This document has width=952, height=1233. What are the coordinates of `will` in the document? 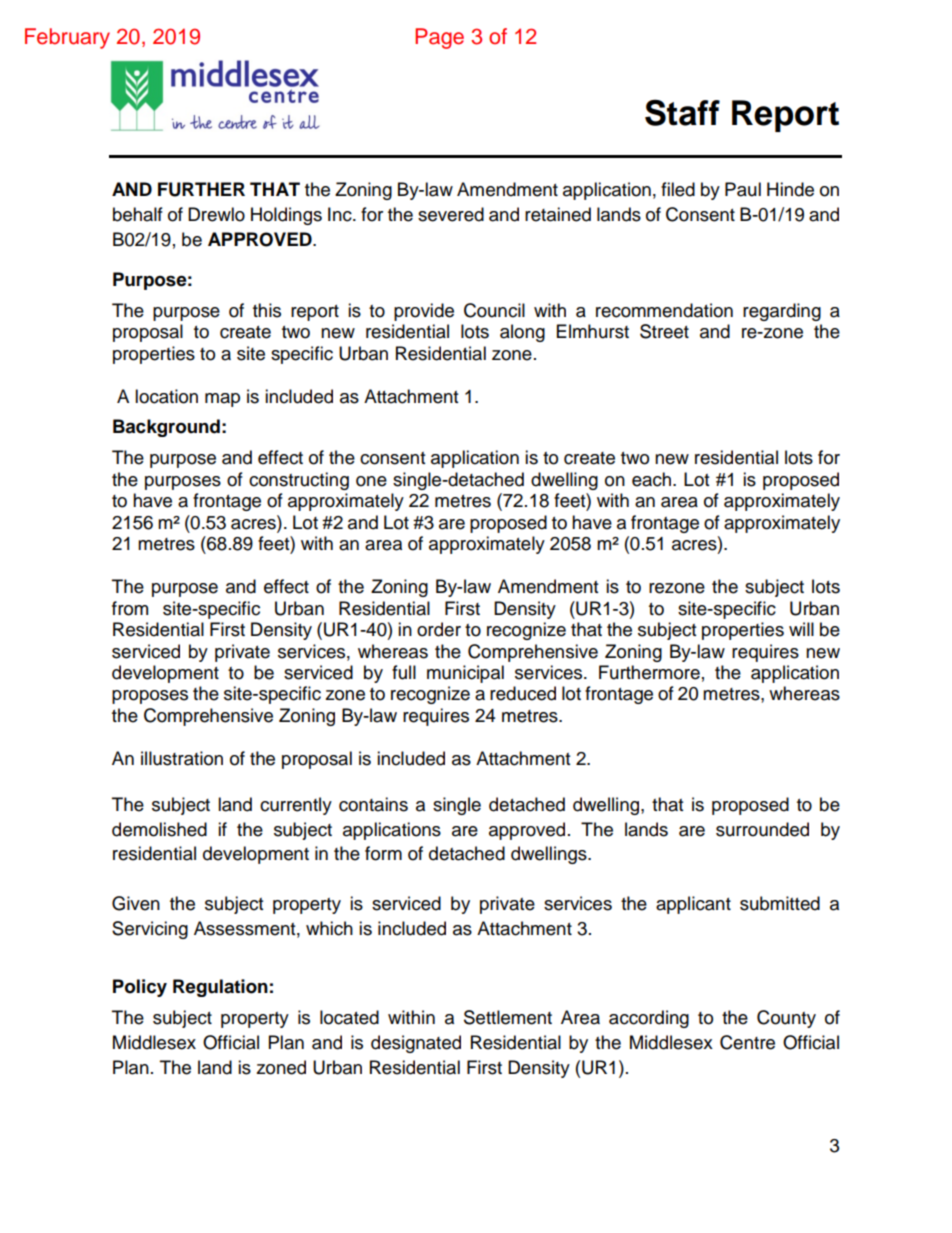 It's located at (801, 629).
